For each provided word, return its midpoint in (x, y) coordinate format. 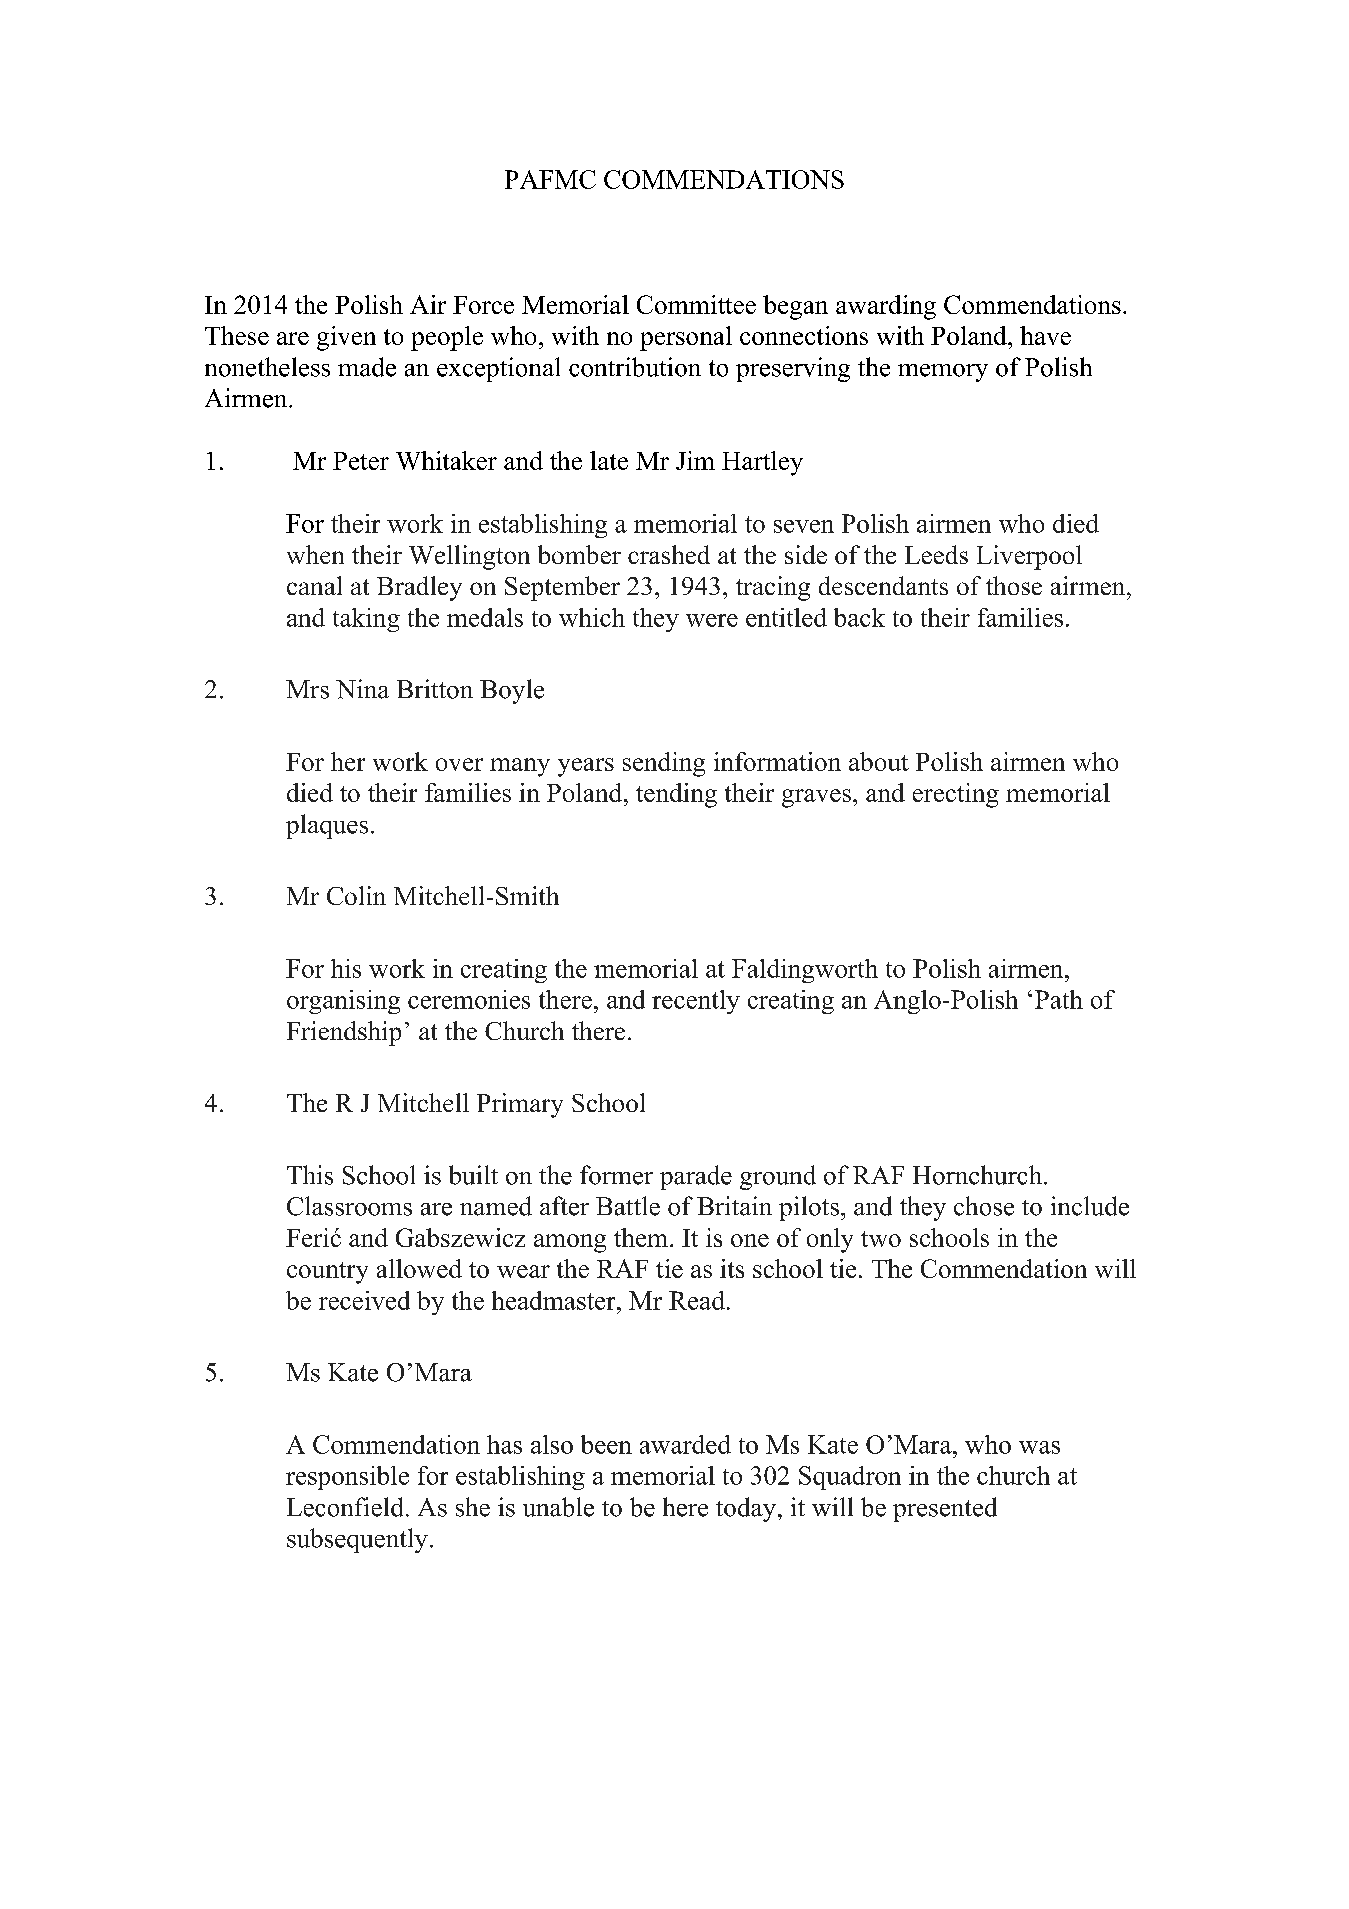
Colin (356, 895)
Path (1059, 999)
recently (696, 1002)
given (346, 338)
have (1045, 335)
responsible (347, 1478)
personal (686, 338)
